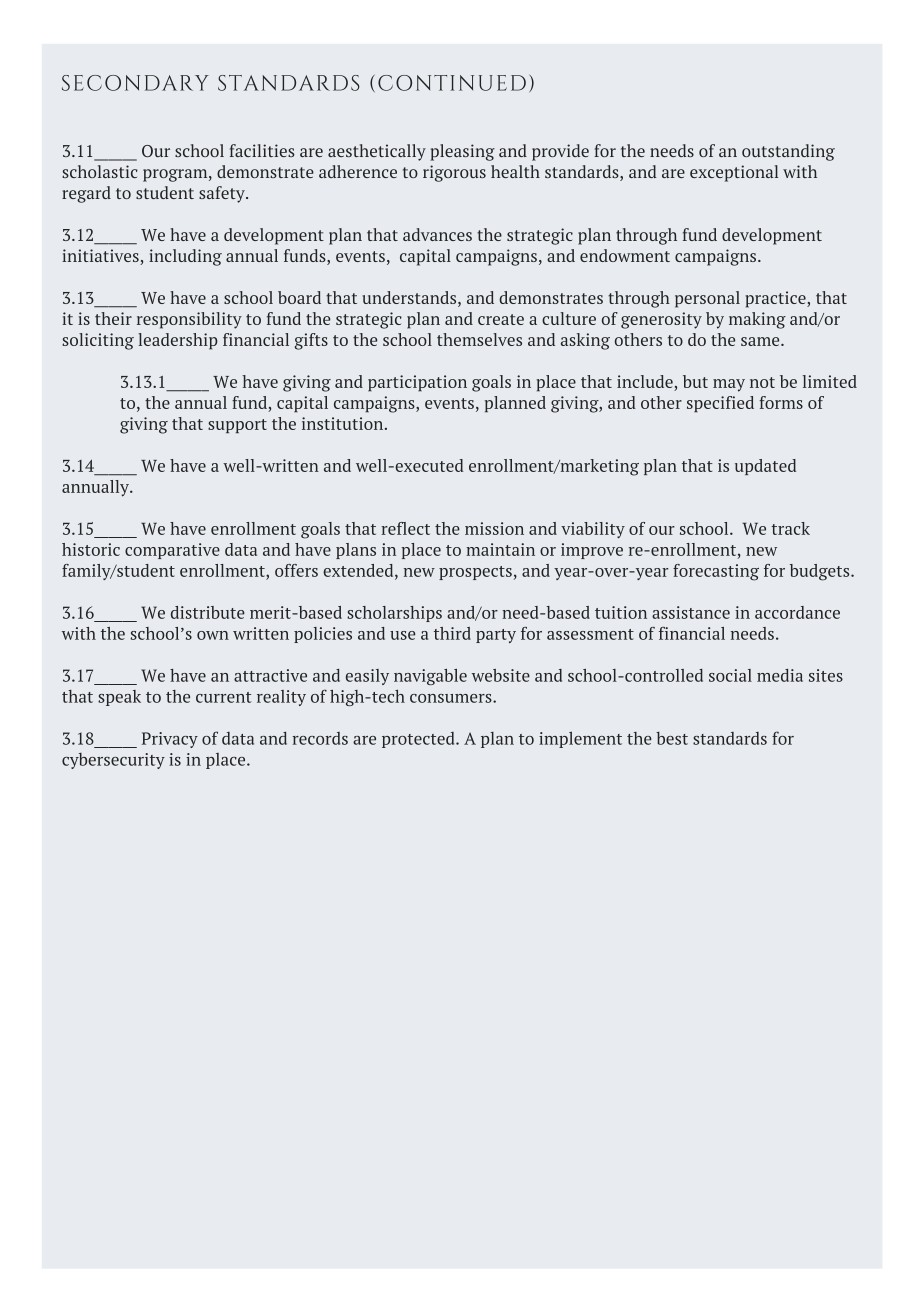 The image size is (924, 1308). What do you see at coordinates (452, 83) in the document?
I see `CONTINUED` at bounding box center [452, 83].
